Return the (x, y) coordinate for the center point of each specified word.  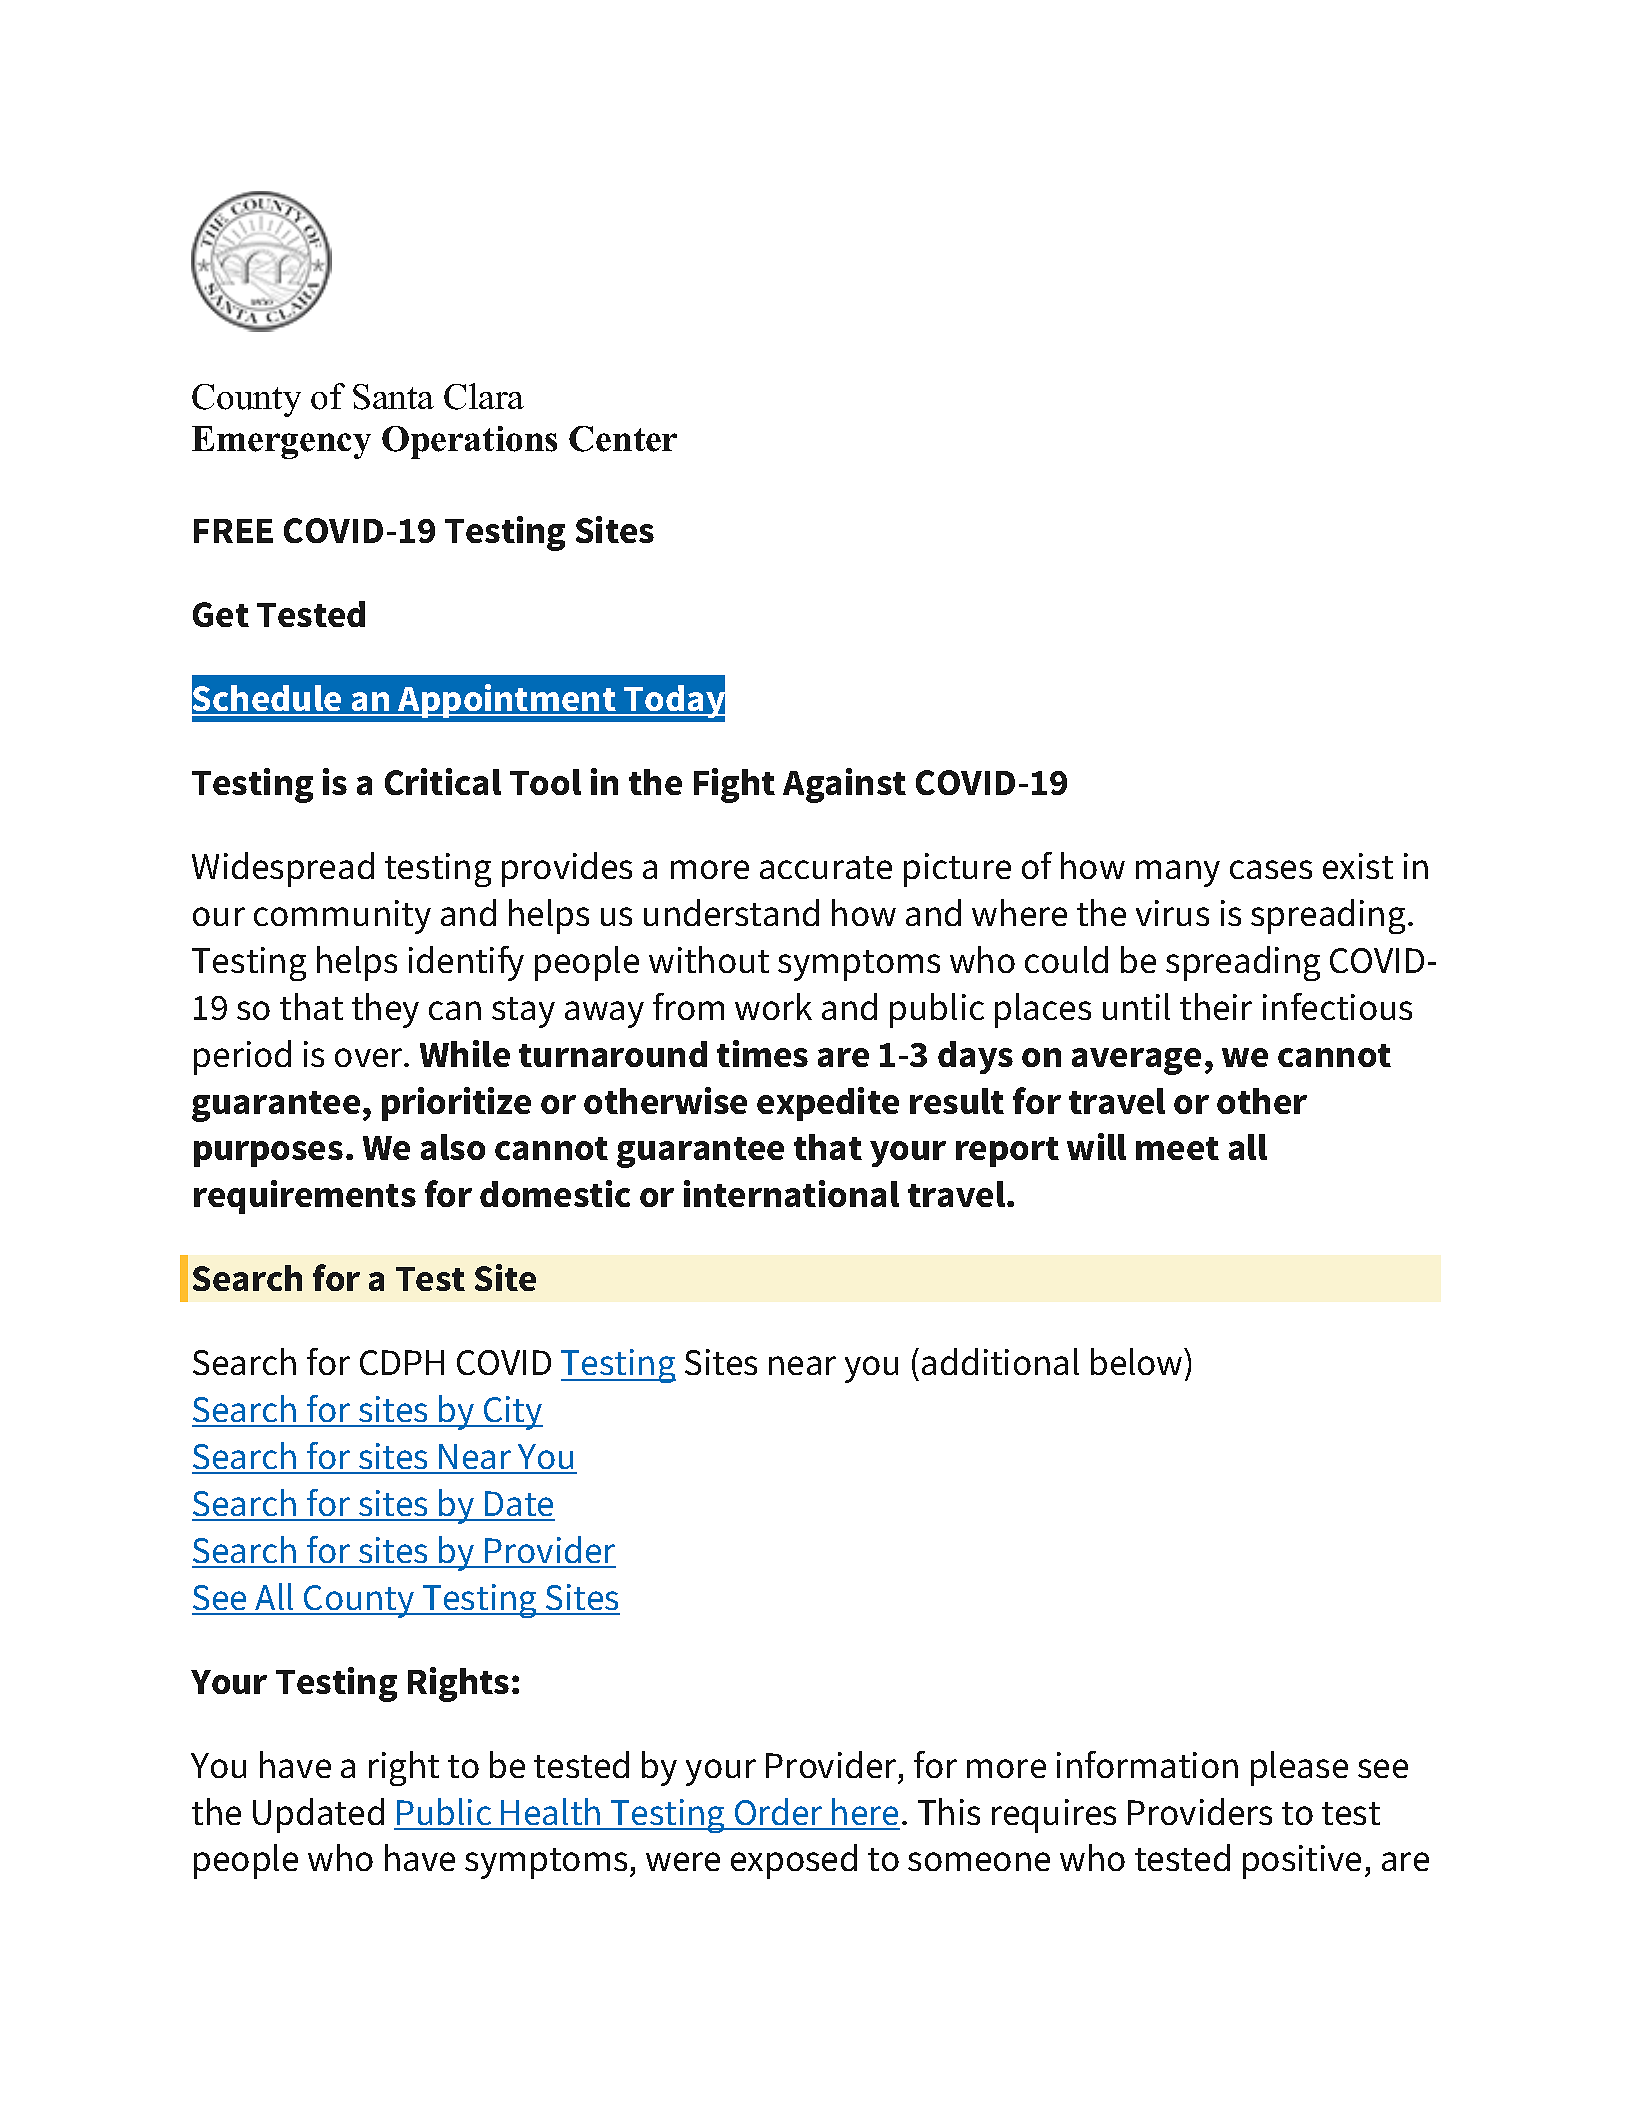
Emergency (281, 442)
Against (844, 785)
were (683, 1861)
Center (623, 439)
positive (1302, 1862)
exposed (794, 1861)
